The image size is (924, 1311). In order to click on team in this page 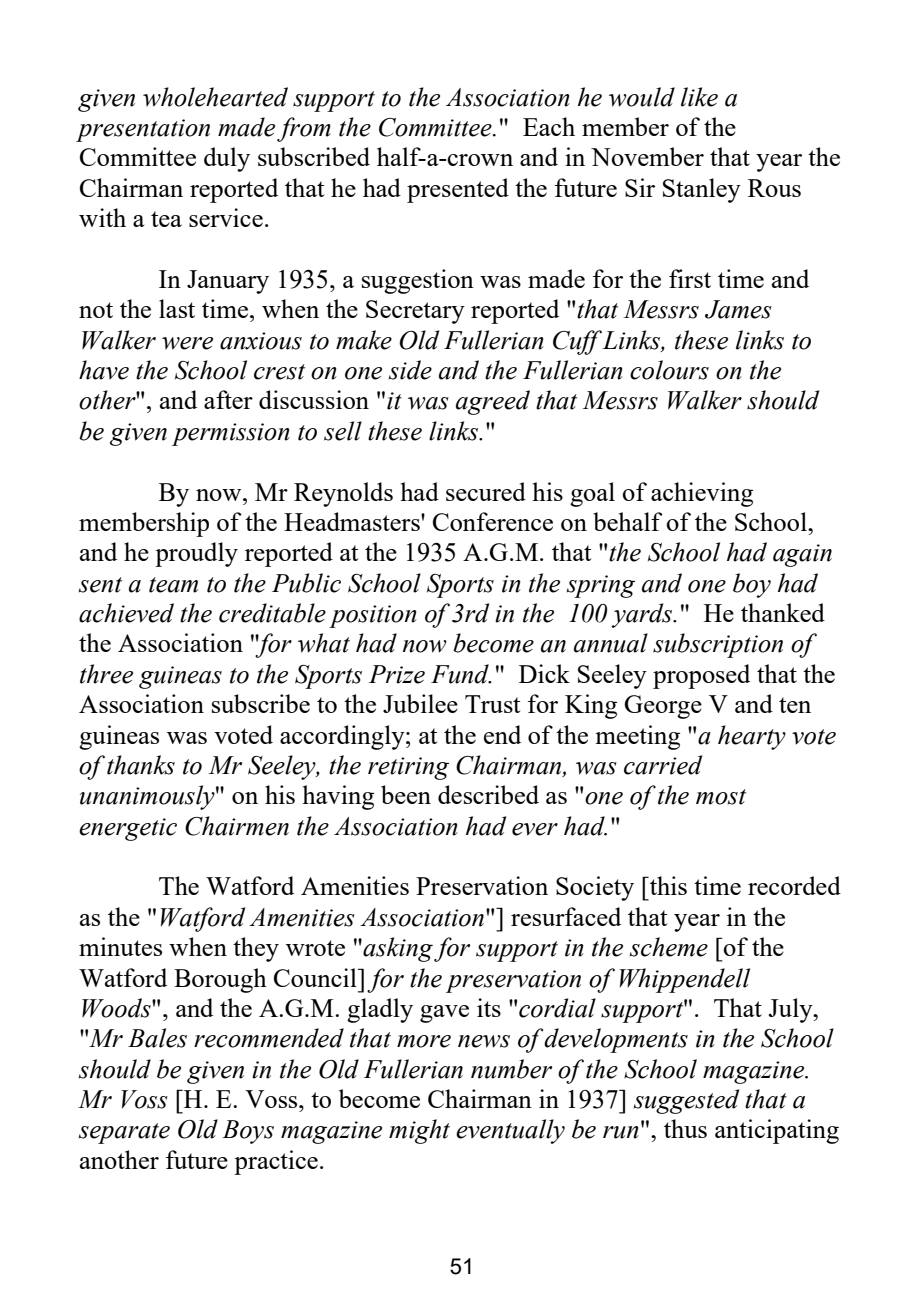, I will do `click(173, 585)`.
